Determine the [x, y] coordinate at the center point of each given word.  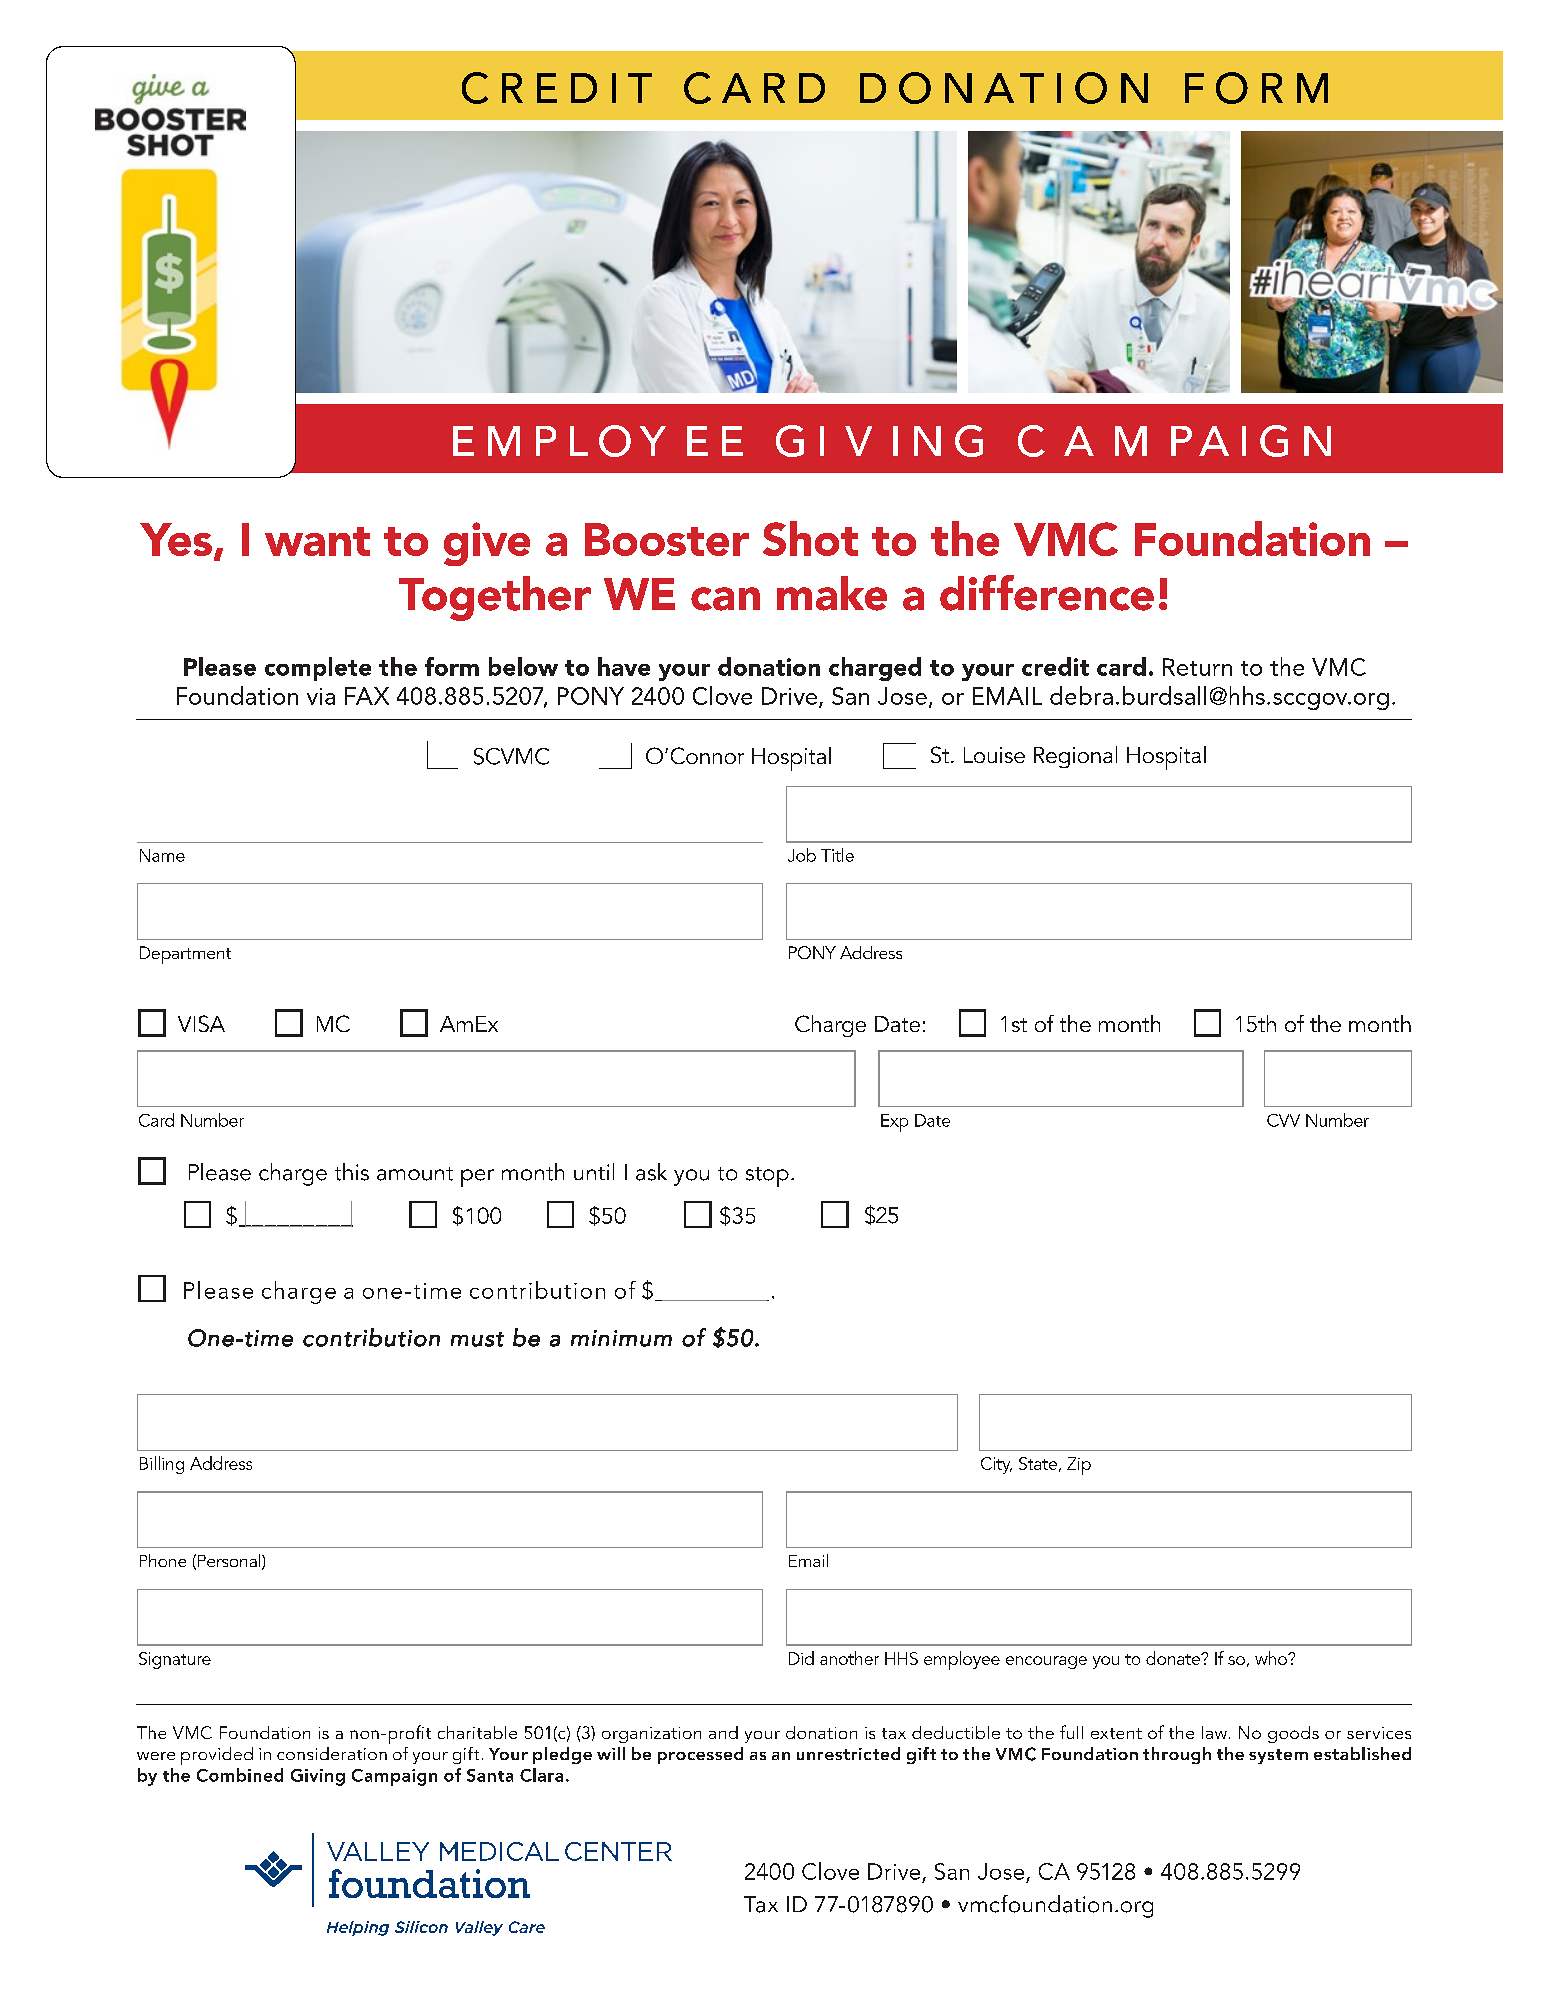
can [725, 599]
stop [767, 1177]
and [723, 1732]
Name [162, 855]
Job [802, 855]
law [1214, 1732]
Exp [894, 1123]
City [996, 1465]
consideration [332, 1753]
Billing [162, 1465]
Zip [1079, 1466]
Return [1197, 667]
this [352, 1172]
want [317, 541]
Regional [1075, 757]
